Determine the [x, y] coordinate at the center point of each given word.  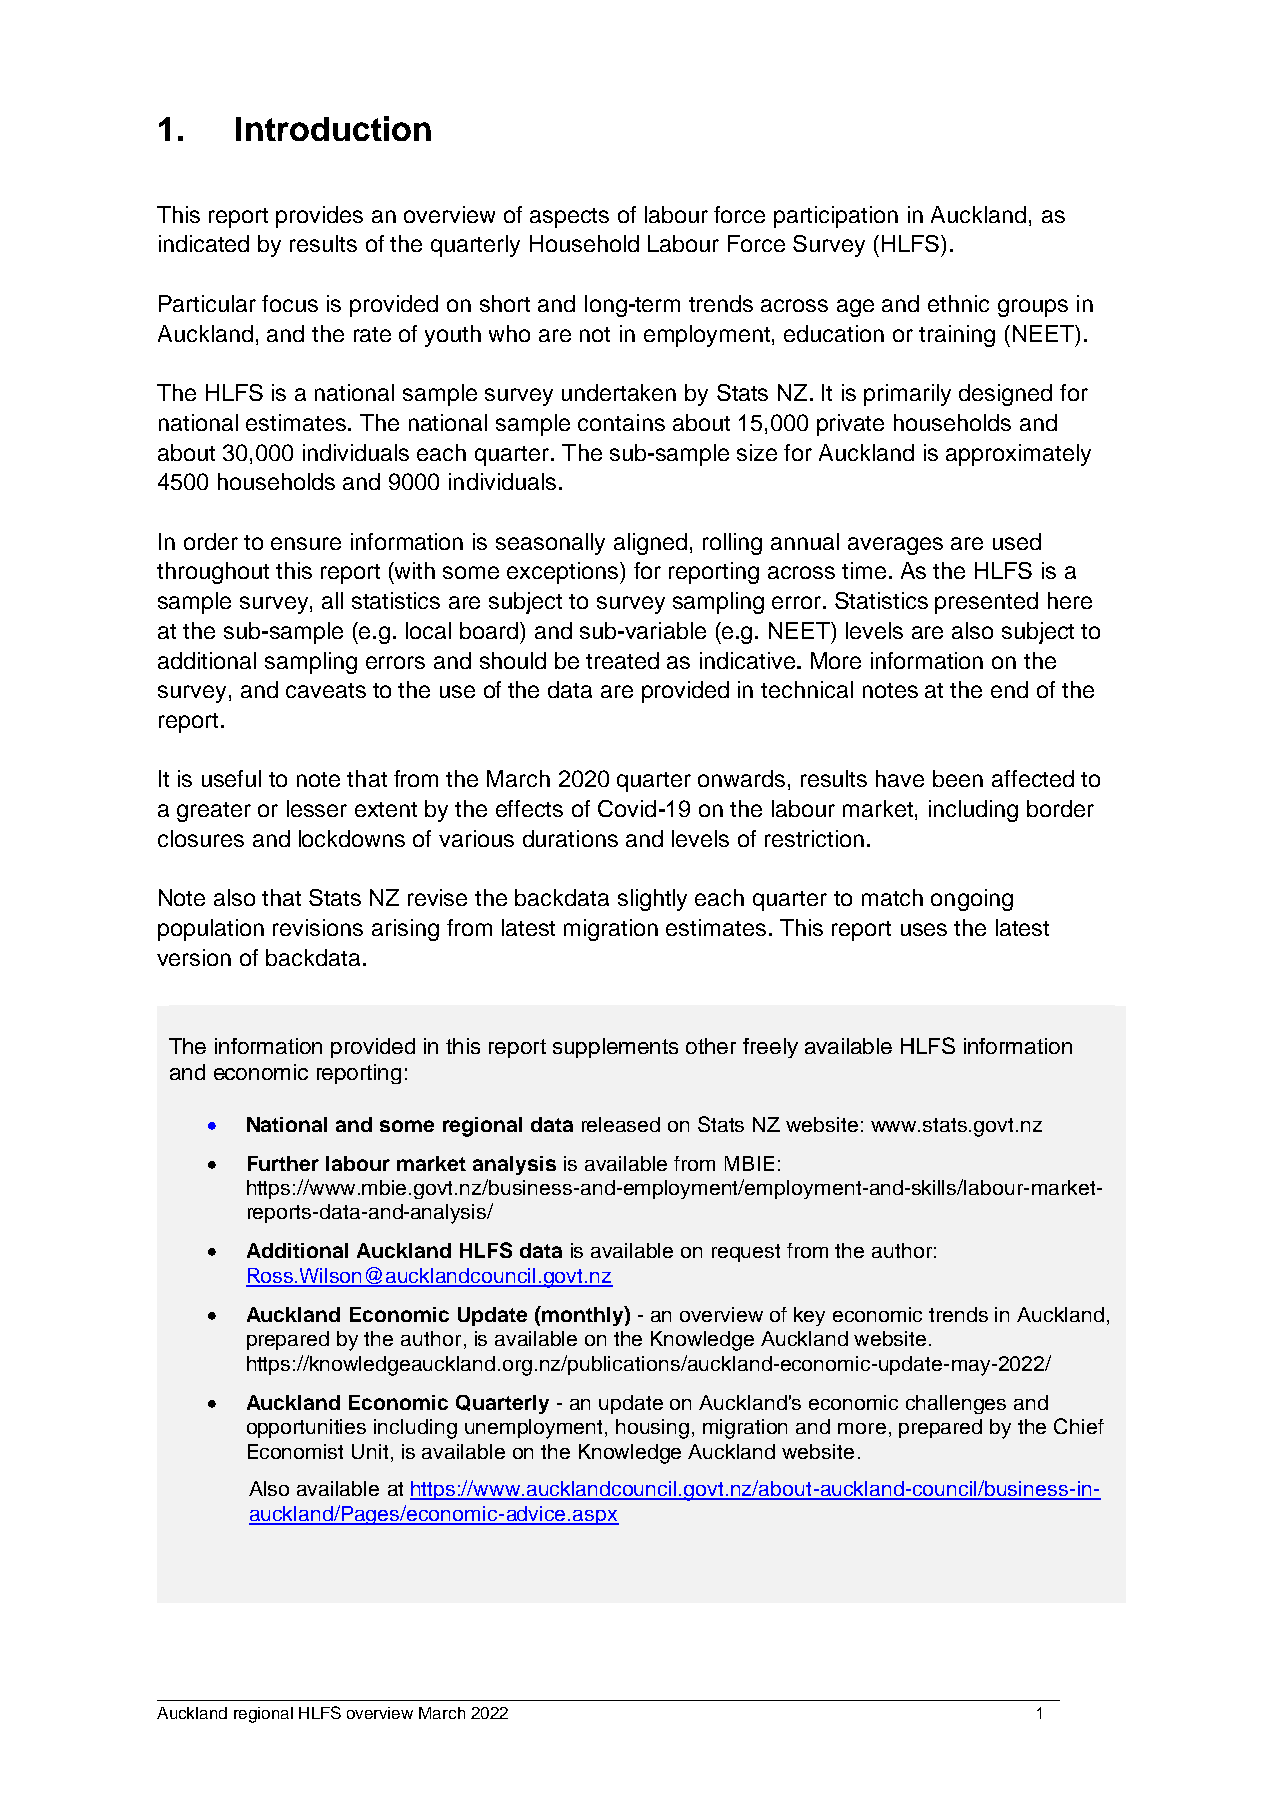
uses [924, 929]
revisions [318, 927]
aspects [569, 218]
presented [986, 603]
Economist [295, 1451]
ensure [306, 543]
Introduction [333, 128]
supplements [615, 1048]
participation [836, 217]
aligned [650, 544]
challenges [956, 1404]
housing [652, 1429]
